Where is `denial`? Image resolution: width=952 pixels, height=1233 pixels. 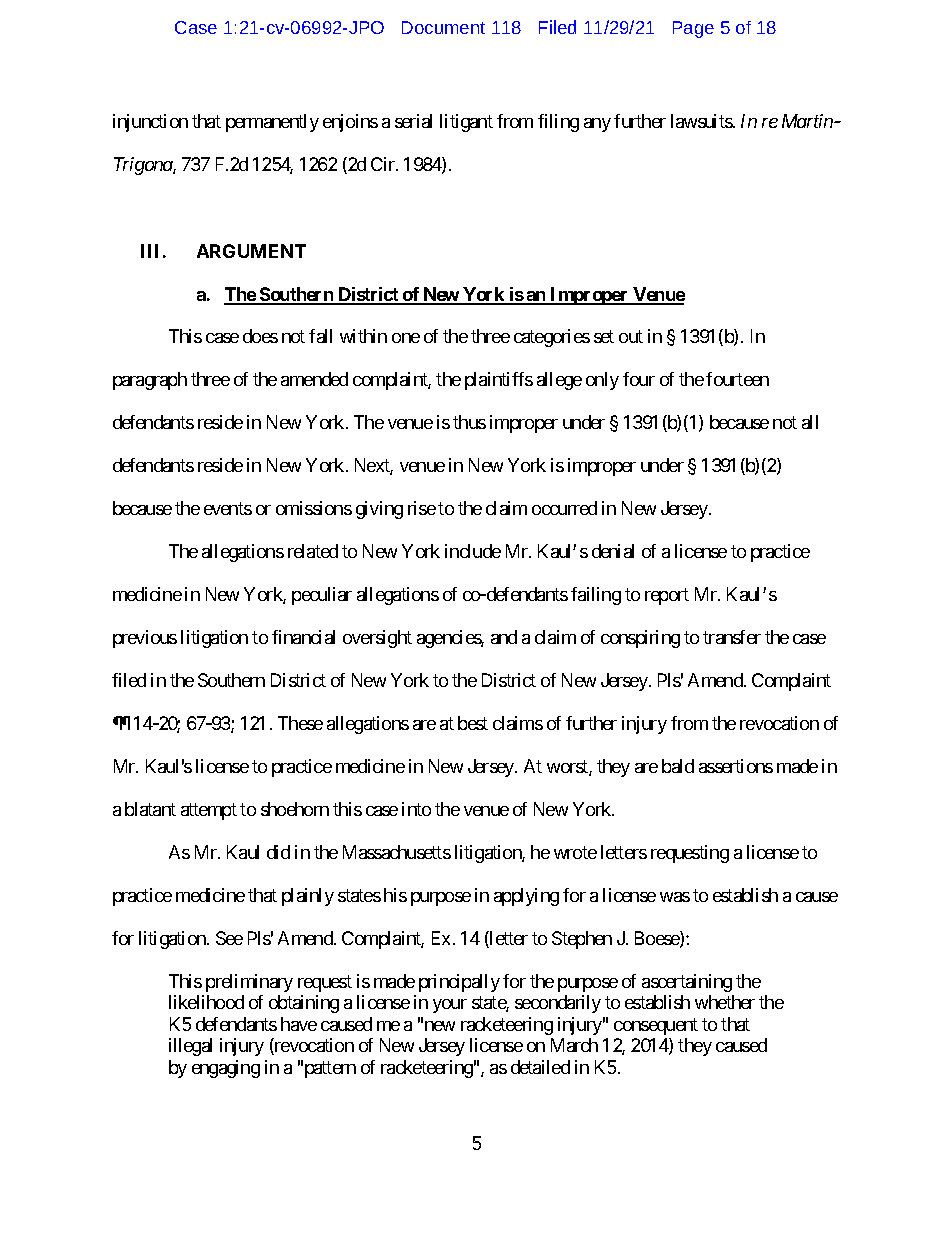 denial is located at coordinates (613, 551).
